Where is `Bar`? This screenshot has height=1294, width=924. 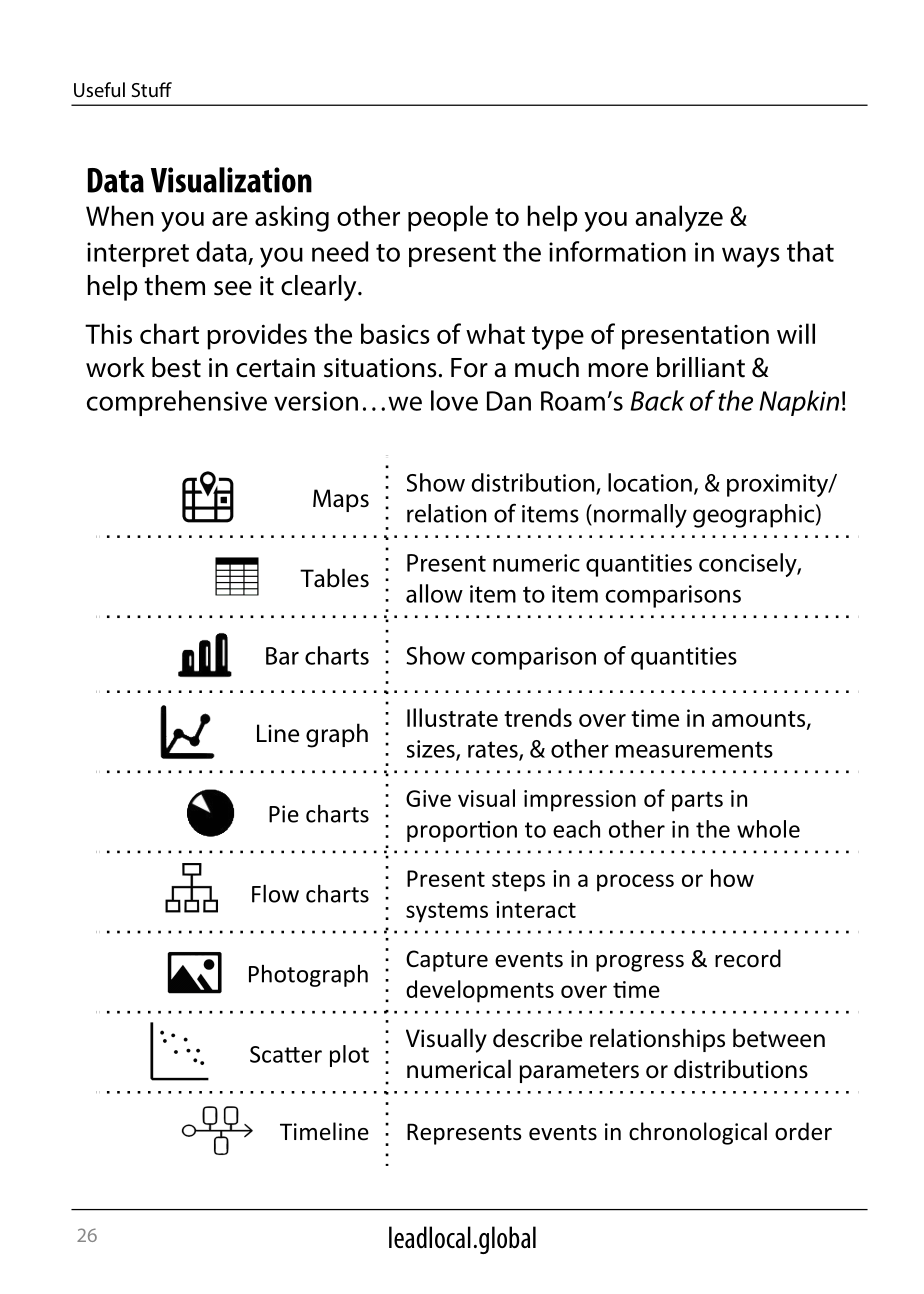
Bar is located at coordinates (282, 656).
